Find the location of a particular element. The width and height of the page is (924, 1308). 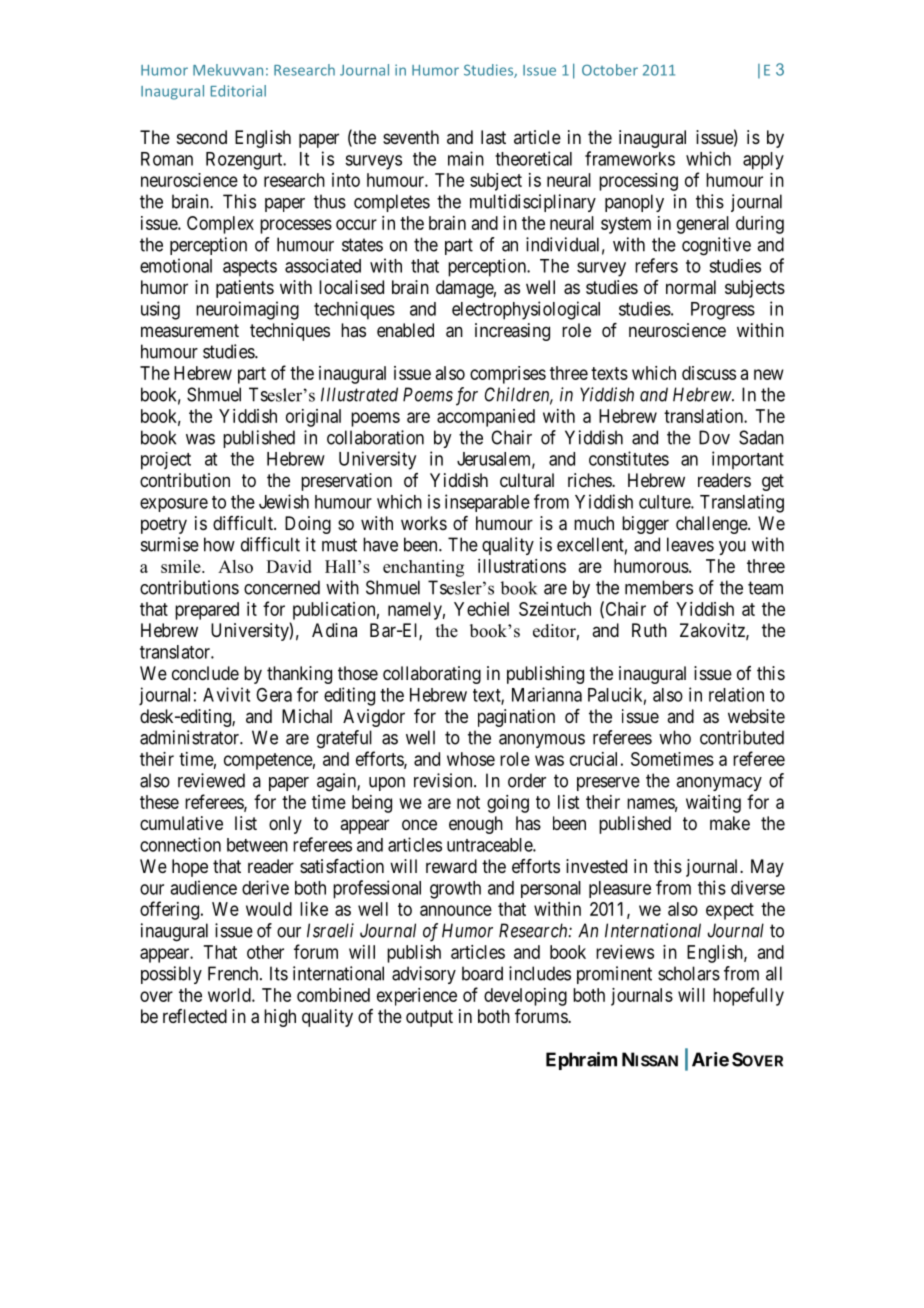

how is located at coordinates (219, 544).
